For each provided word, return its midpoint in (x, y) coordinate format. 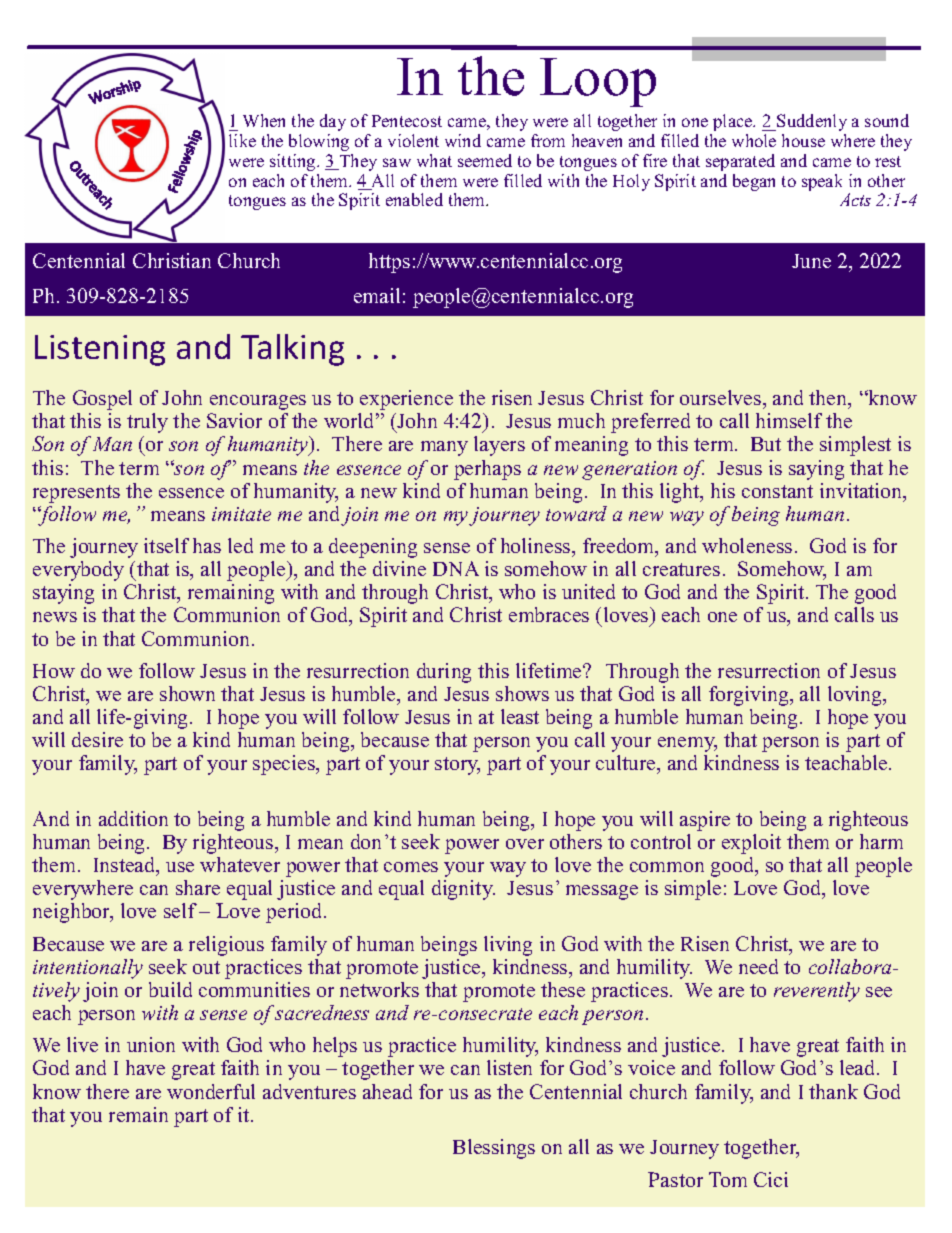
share (198, 887)
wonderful (211, 1091)
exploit (751, 844)
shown (187, 693)
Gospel (102, 400)
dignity (463, 890)
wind (463, 140)
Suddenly (811, 122)
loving (856, 696)
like (242, 140)
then (829, 399)
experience (406, 400)
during (444, 673)
